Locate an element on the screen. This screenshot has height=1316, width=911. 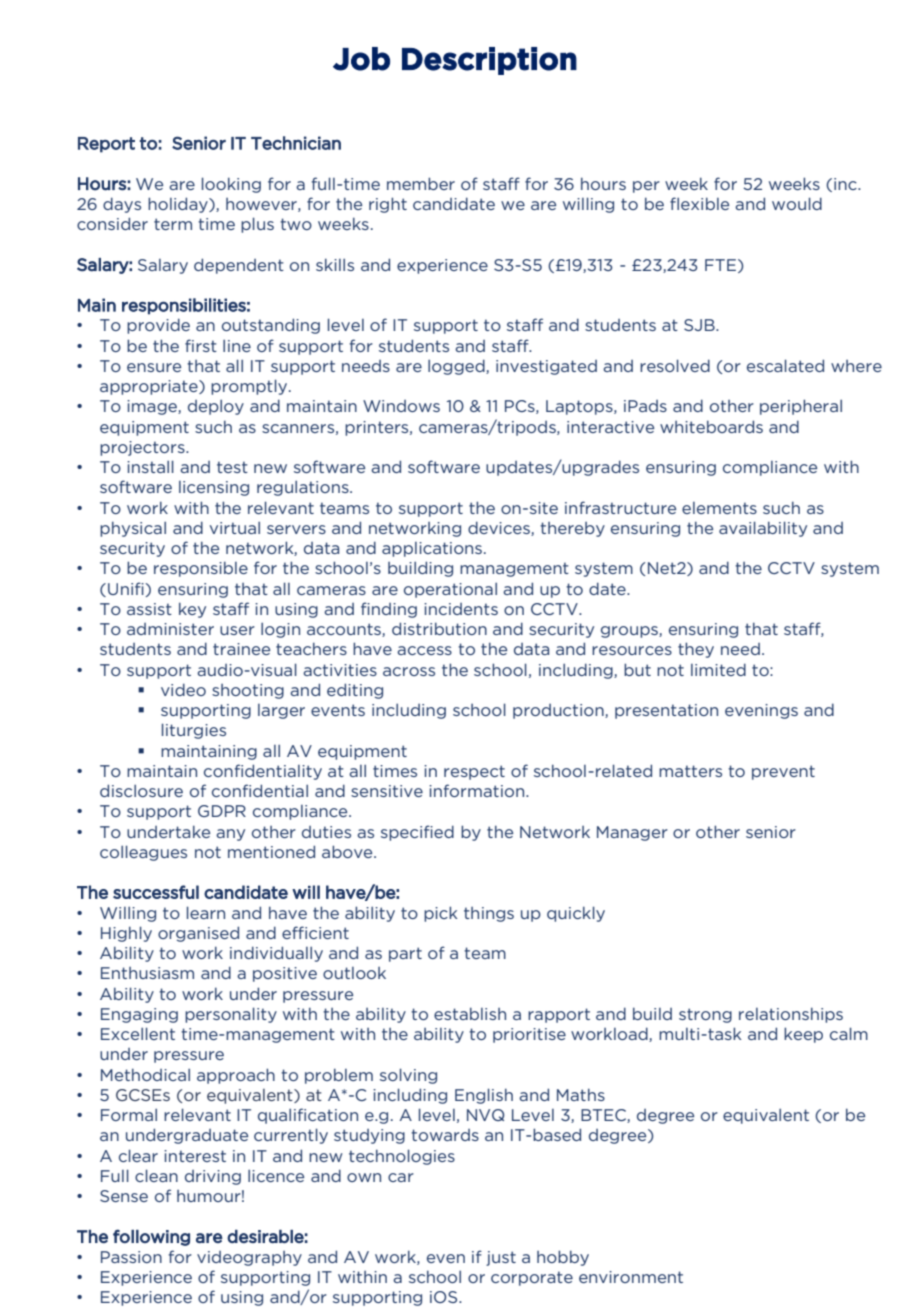
would is located at coordinates (797, 203).
